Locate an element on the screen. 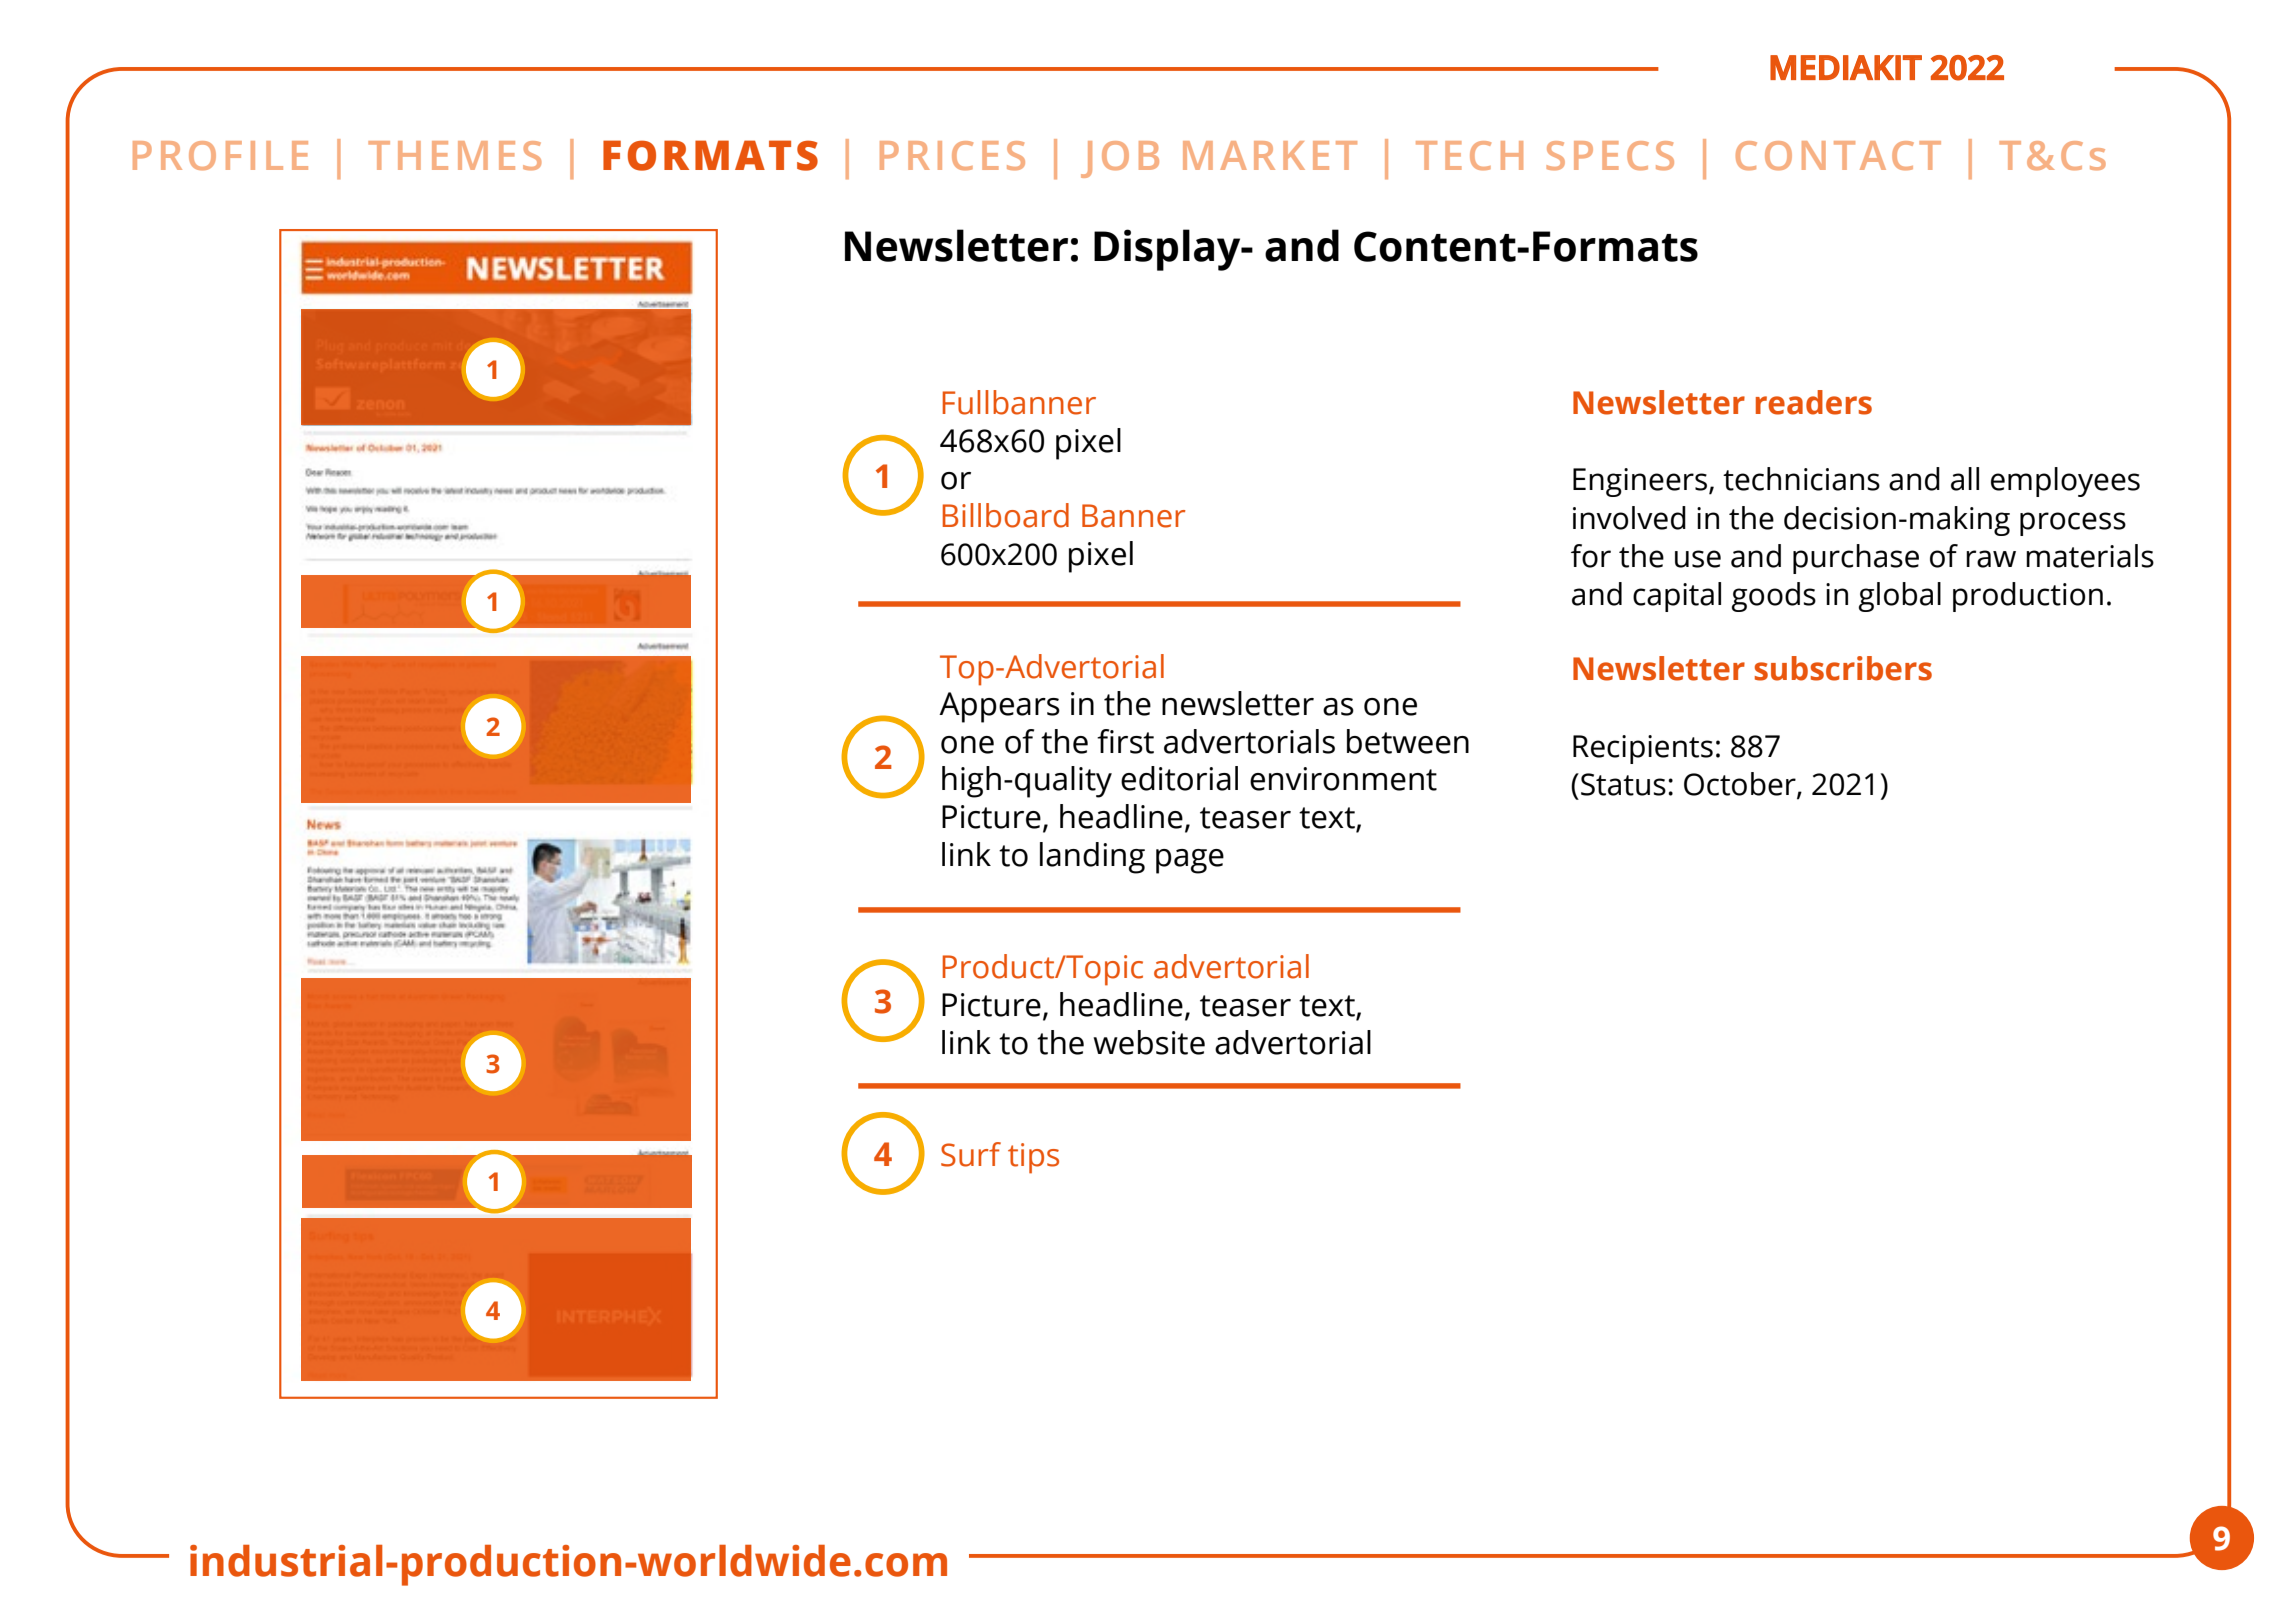  landing is located at coordinates (1092, 858).
